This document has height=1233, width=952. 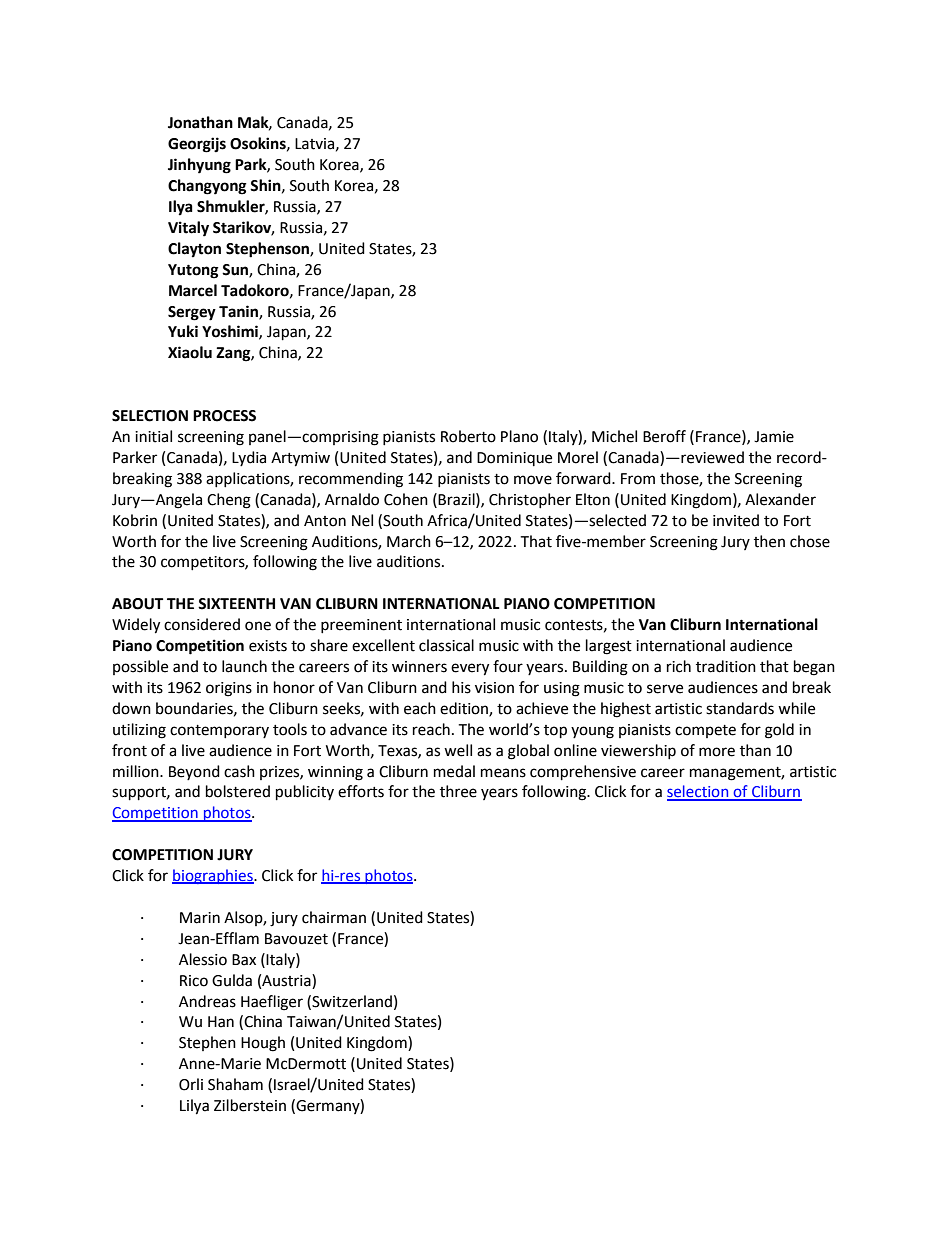 I want to click on Roberto, so click(x=468, y=436).
